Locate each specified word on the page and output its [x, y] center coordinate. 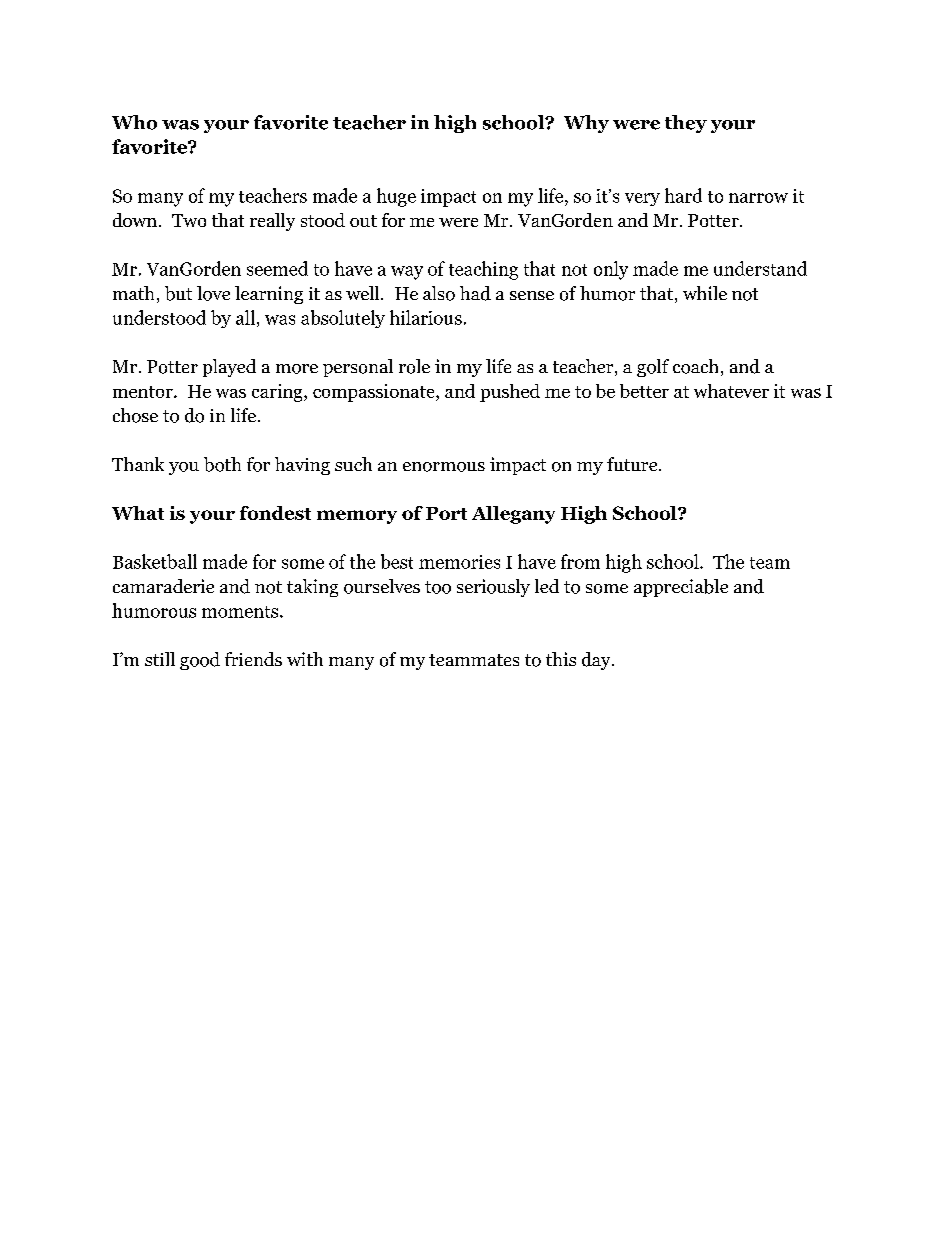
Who [134, 122]
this [561, 659]
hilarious [426, 317]
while [705, 293]
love [213, 293]
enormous [444, 467]
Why [586, 124]
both [222, 464]
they [686, 124]
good [200, 661]
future [633, 464]
